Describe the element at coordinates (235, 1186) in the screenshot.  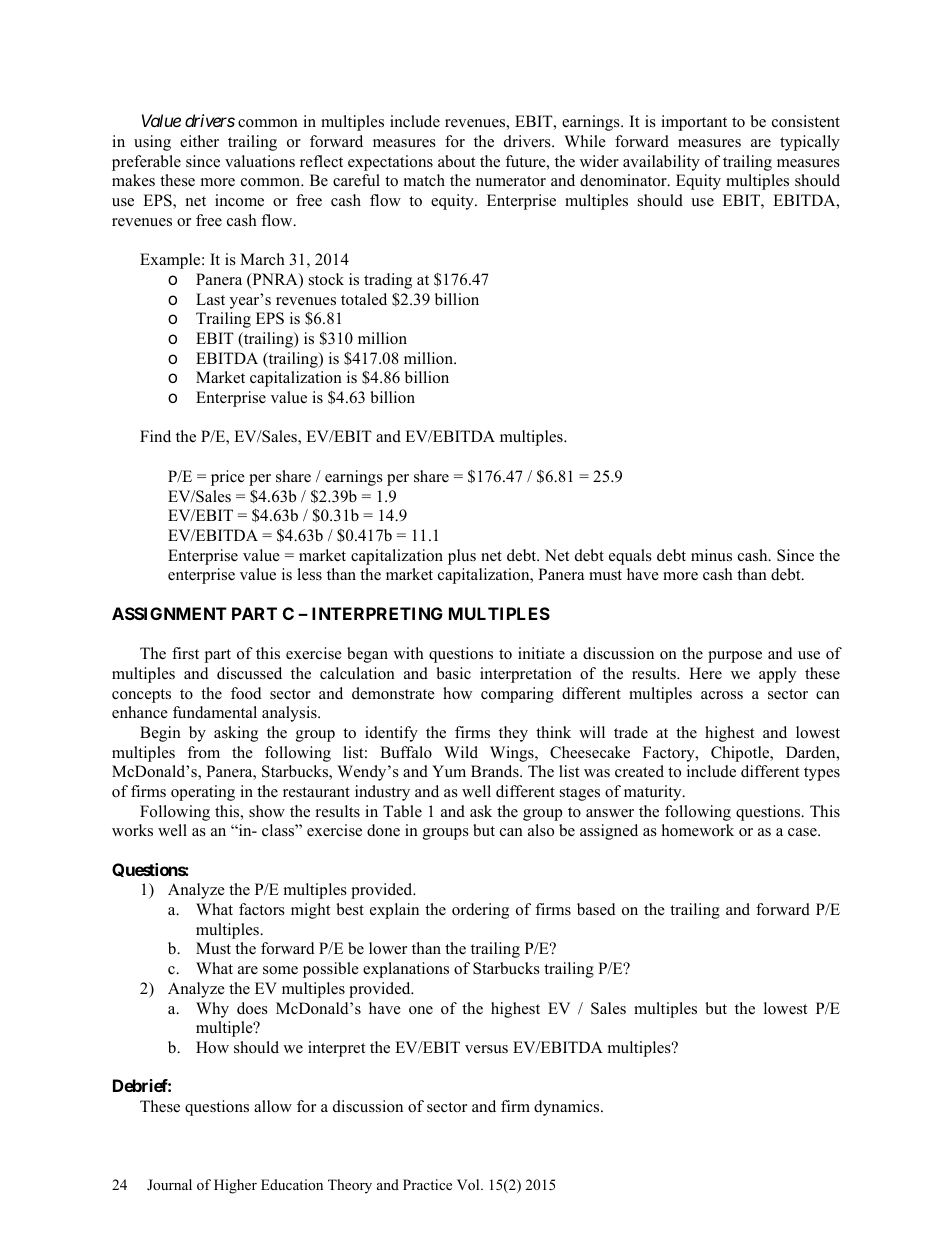
I see `Higher` at that location.
